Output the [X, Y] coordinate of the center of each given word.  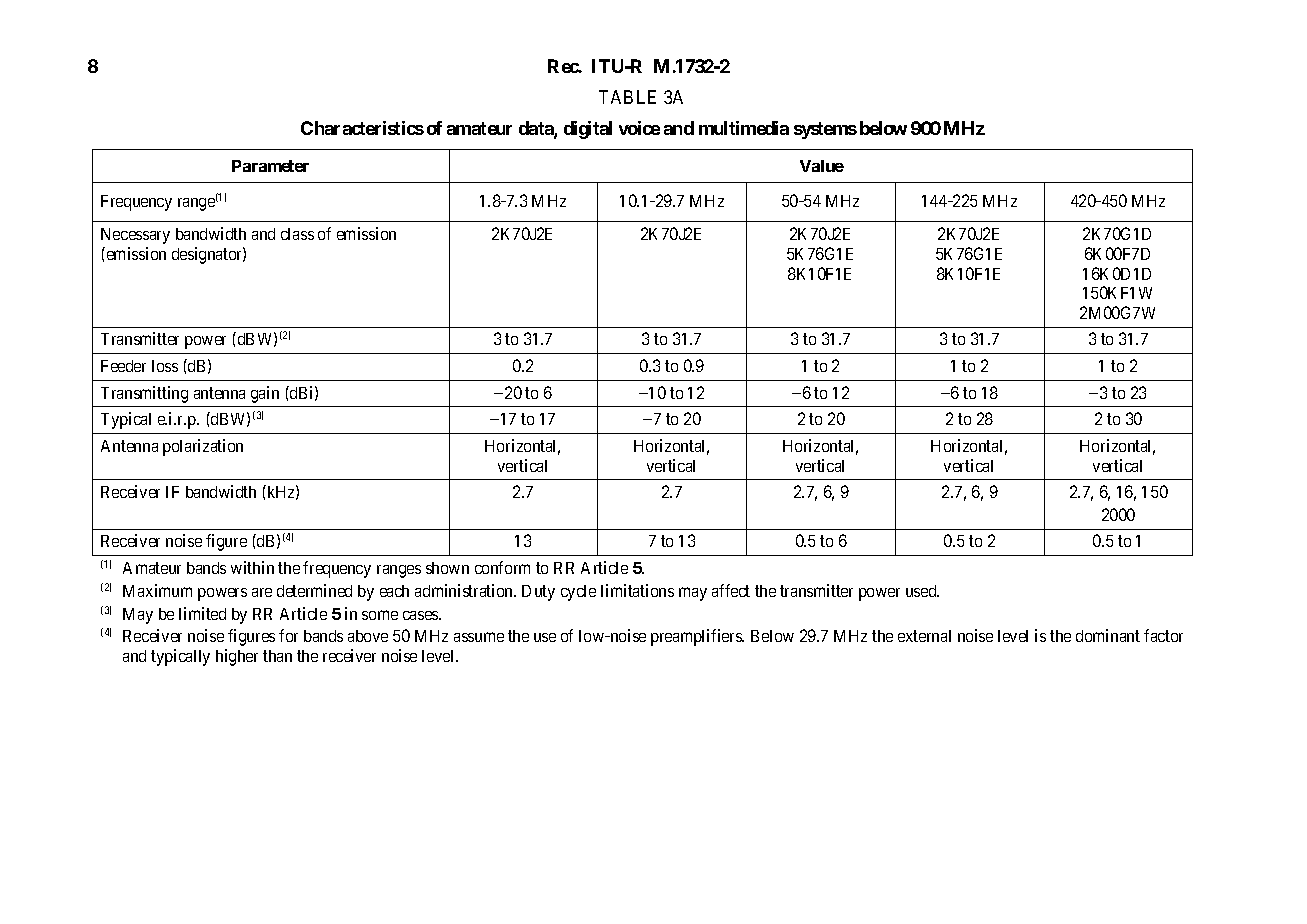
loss [165, 366]
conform [502, 567]
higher [237, 657]
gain [265, 394]
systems [825, 130]
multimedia [744, 128]
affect [731, 590]
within [252, 567]
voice [639, 128]
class [297, 234]
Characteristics [362, 128]
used [922, 591]
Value [822, 166]
